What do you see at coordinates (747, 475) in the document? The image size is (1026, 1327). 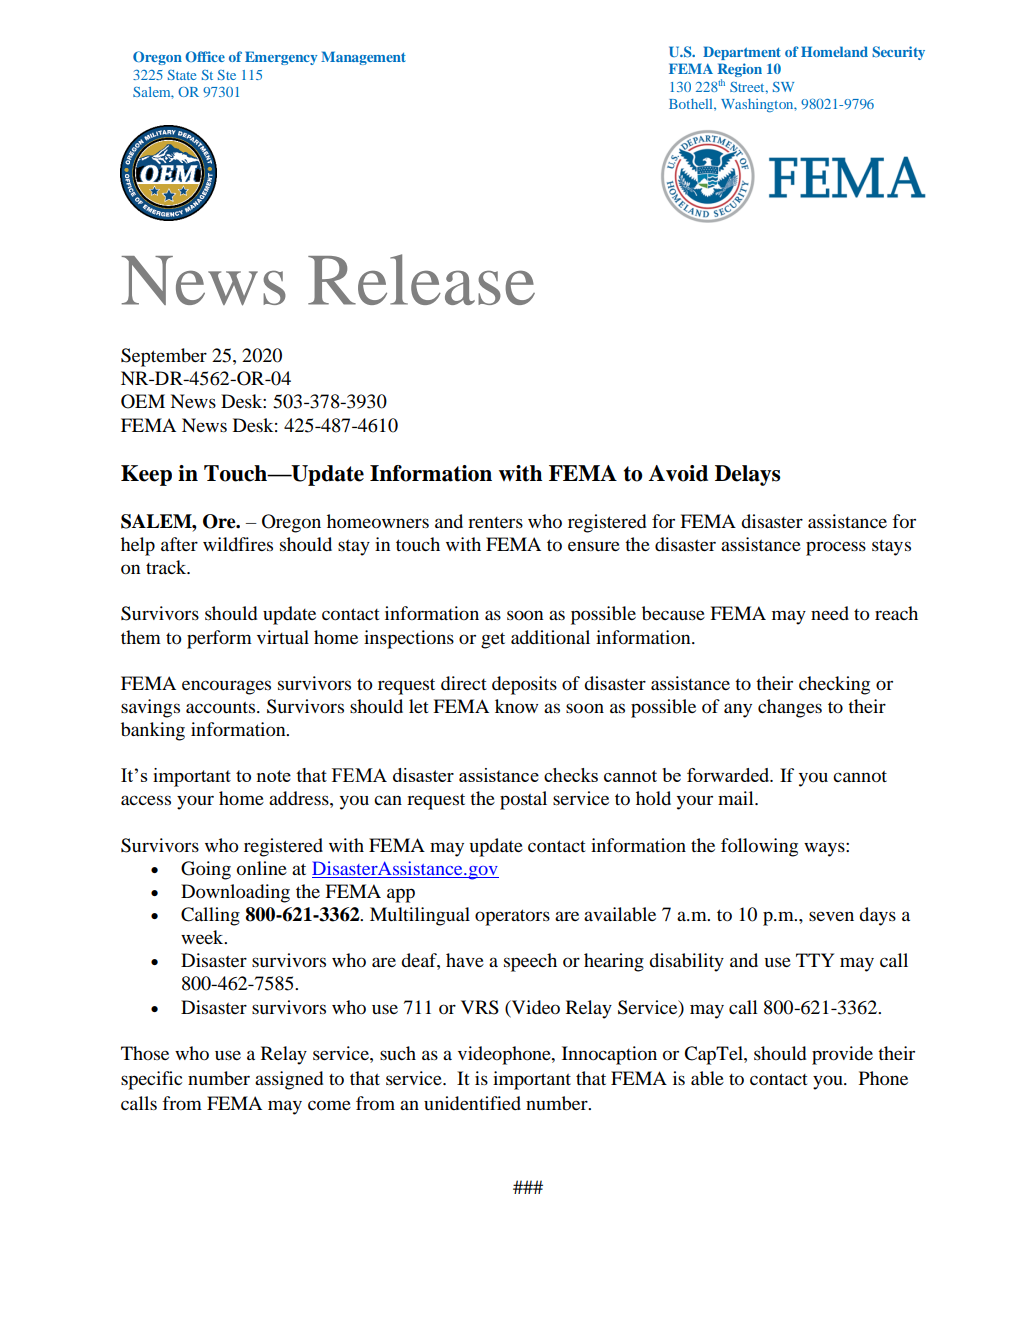 I see `Delays` at bounding box center [747, 475].
